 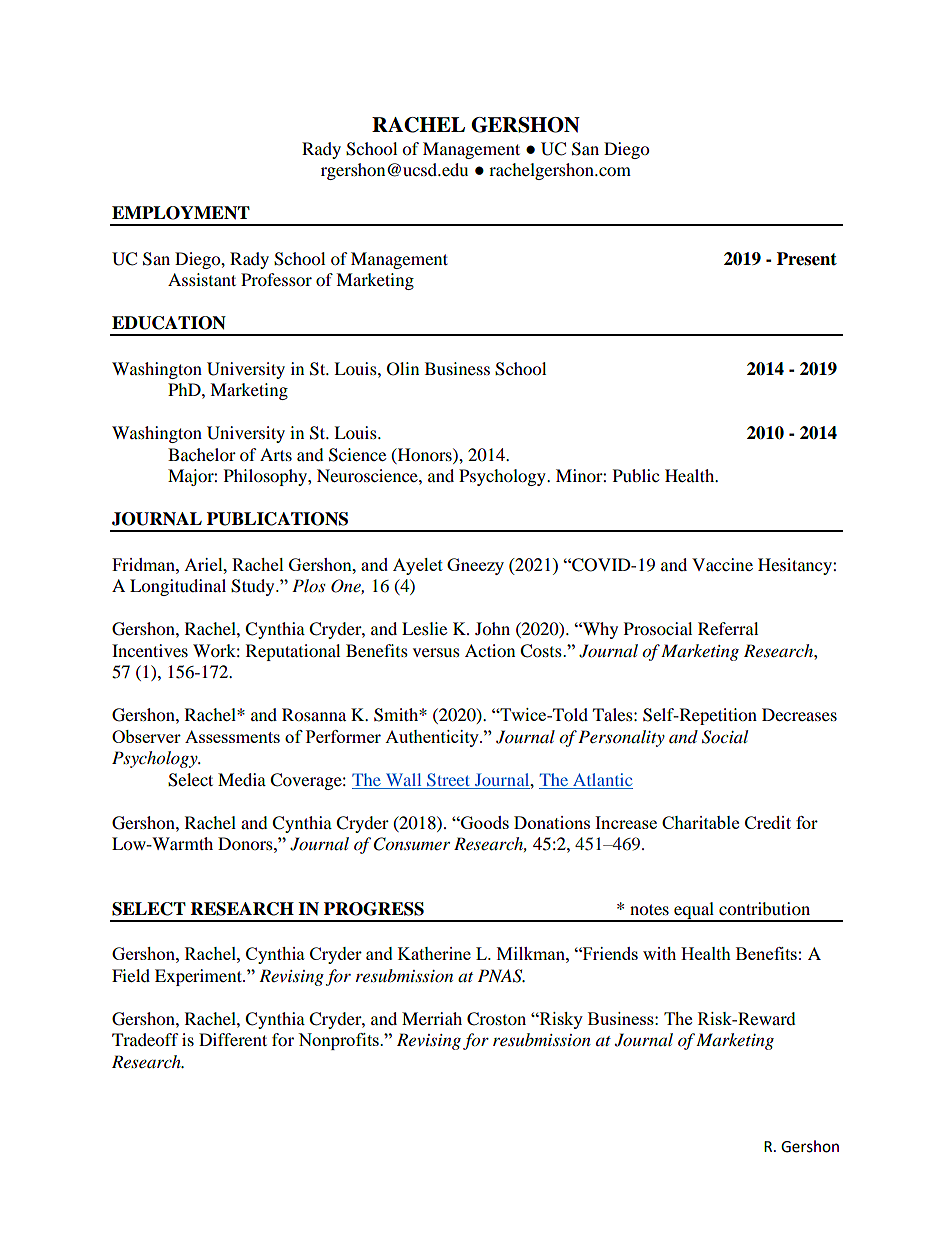 What do you see at coordinates (659, 953) in the screenshot?
I see `with` at bounding box center [659, 953].
